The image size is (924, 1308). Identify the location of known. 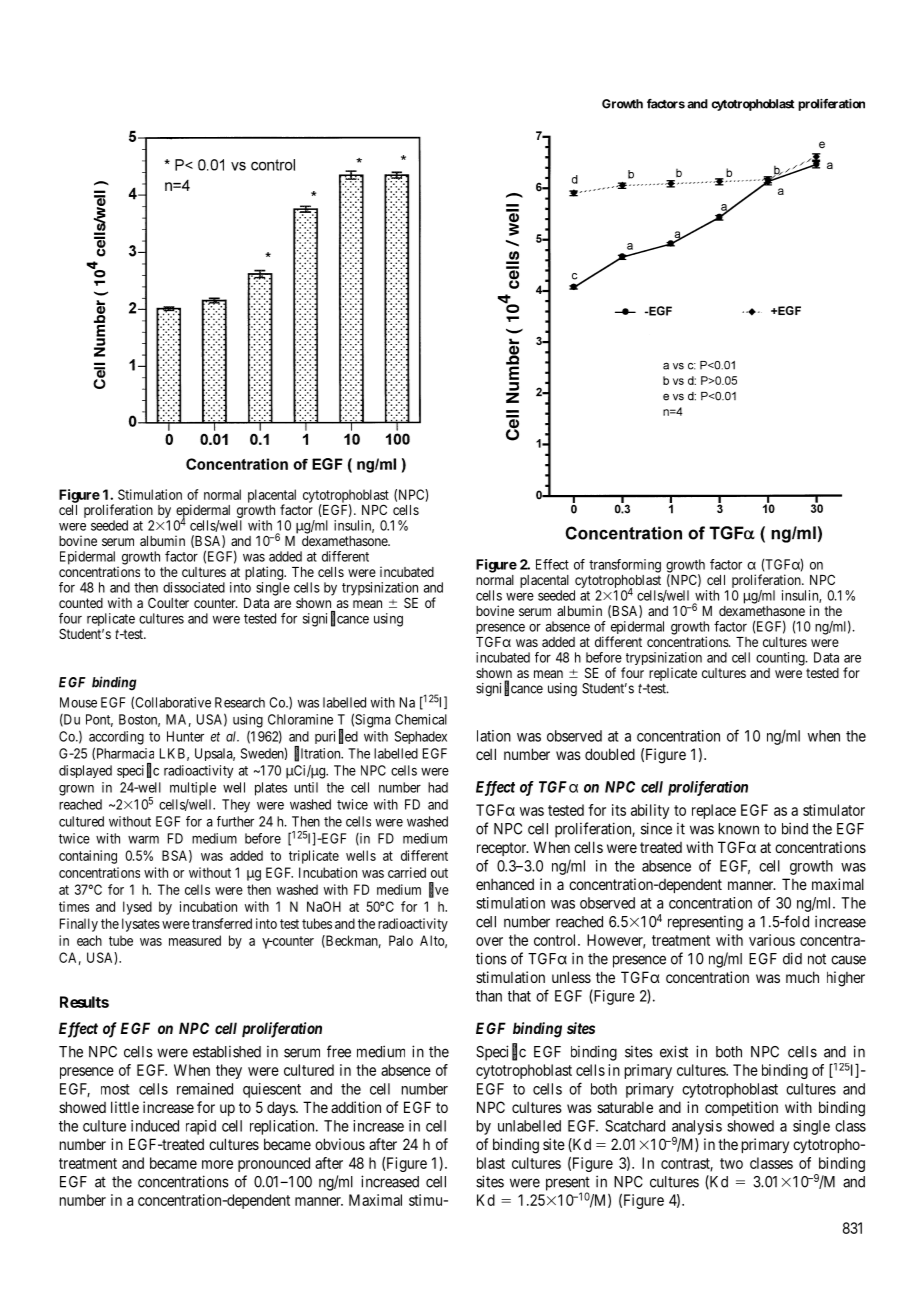
(739, 829).
